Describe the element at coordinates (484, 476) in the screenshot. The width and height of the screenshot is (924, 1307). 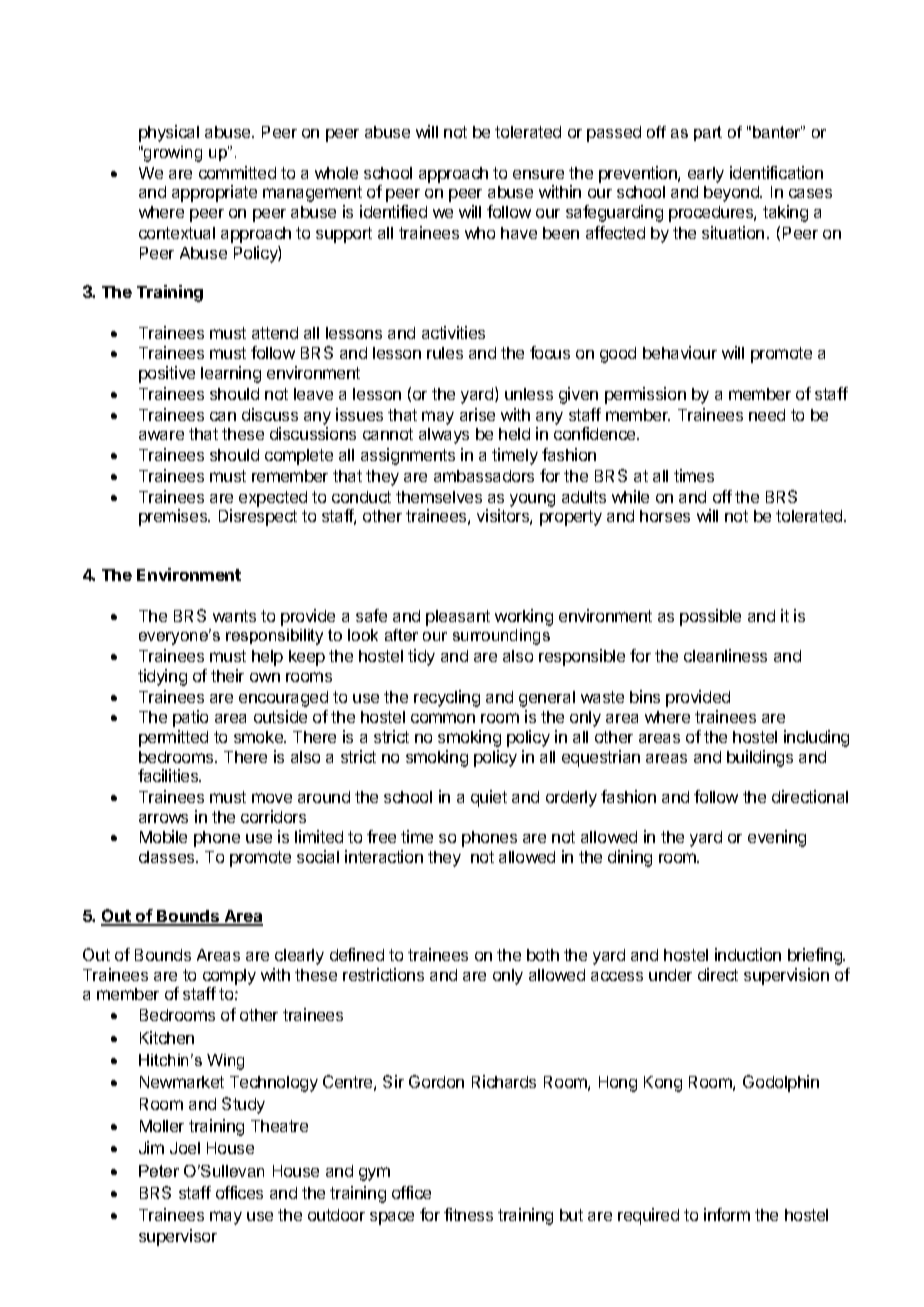
I see `ambassadors` at that location.
